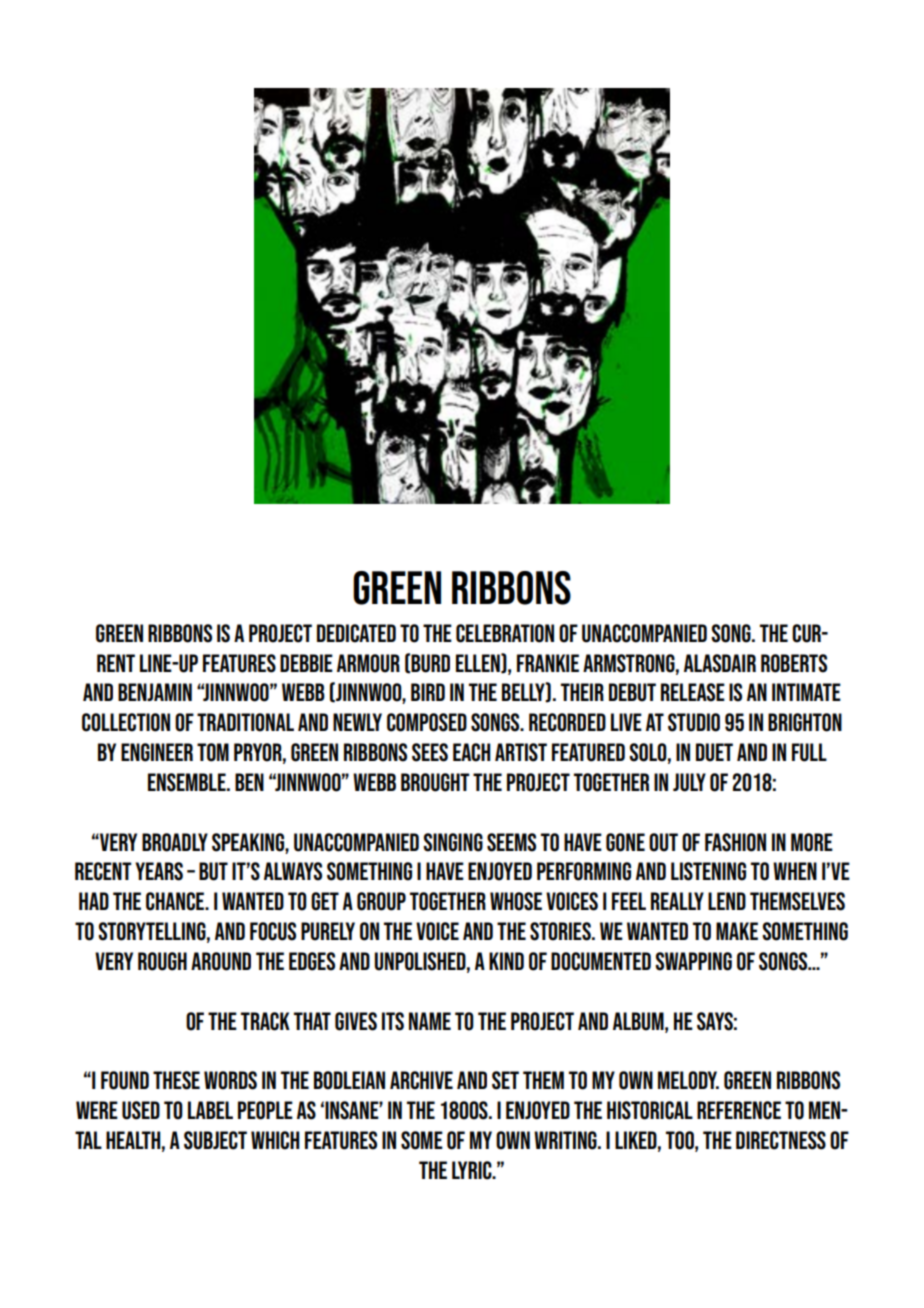 Image resolution: width=924 pixels, height=1308 pixels. I want to click on engineer, so click(157, 752).
